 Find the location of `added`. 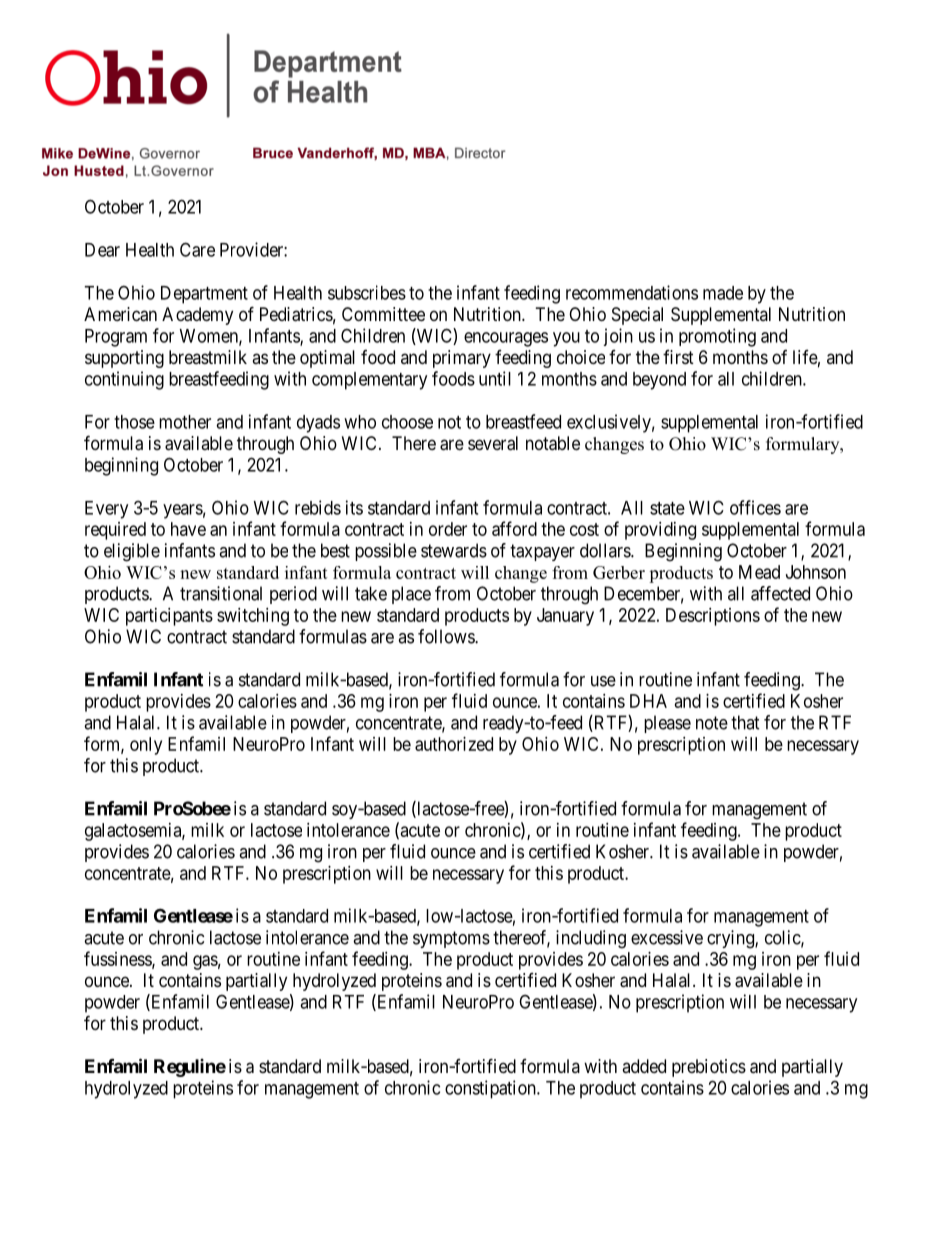

added is located at coordinates (644, 1066).
